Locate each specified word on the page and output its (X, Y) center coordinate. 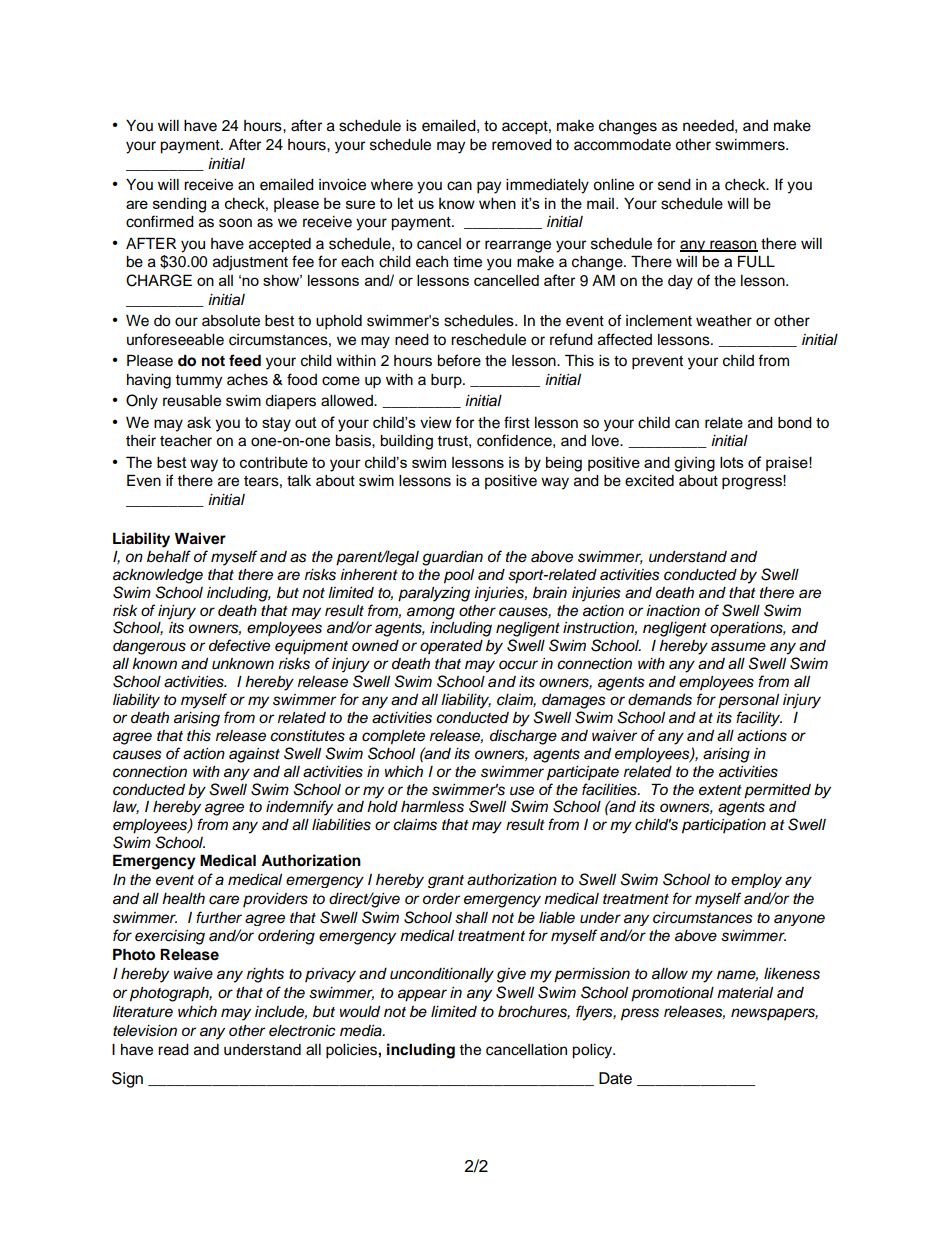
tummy (198, 382)
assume (738, 647)
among (431, 613)
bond (795, 423)
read (173, 1050)
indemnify (299, 808)
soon (235, 223)
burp (447, 381)
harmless (432, 807)
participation (724, 826)
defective (239, 645)
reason (733, 245)
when (497, 203)
